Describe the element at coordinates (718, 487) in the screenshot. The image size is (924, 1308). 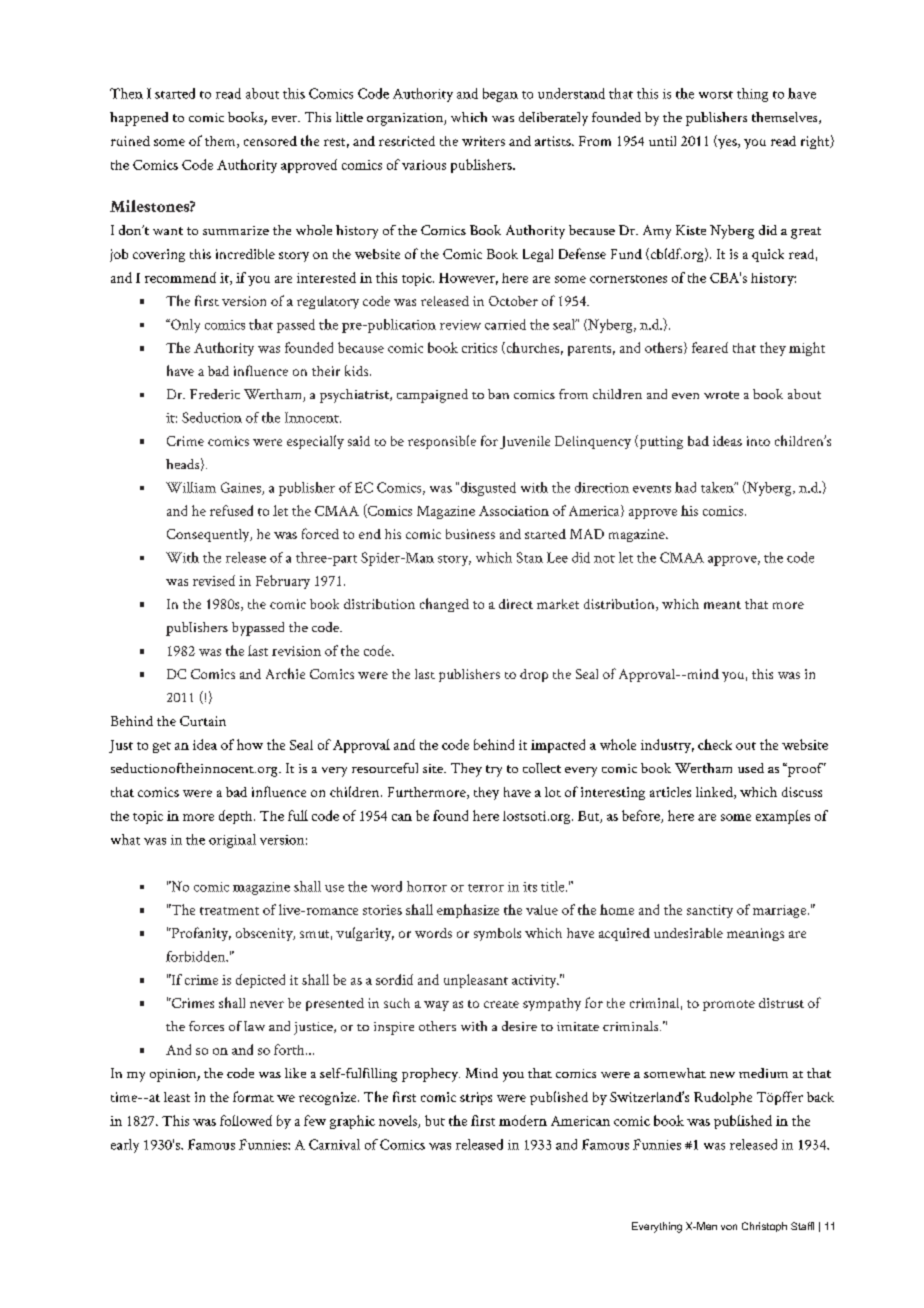
I see `taken` at that location.
